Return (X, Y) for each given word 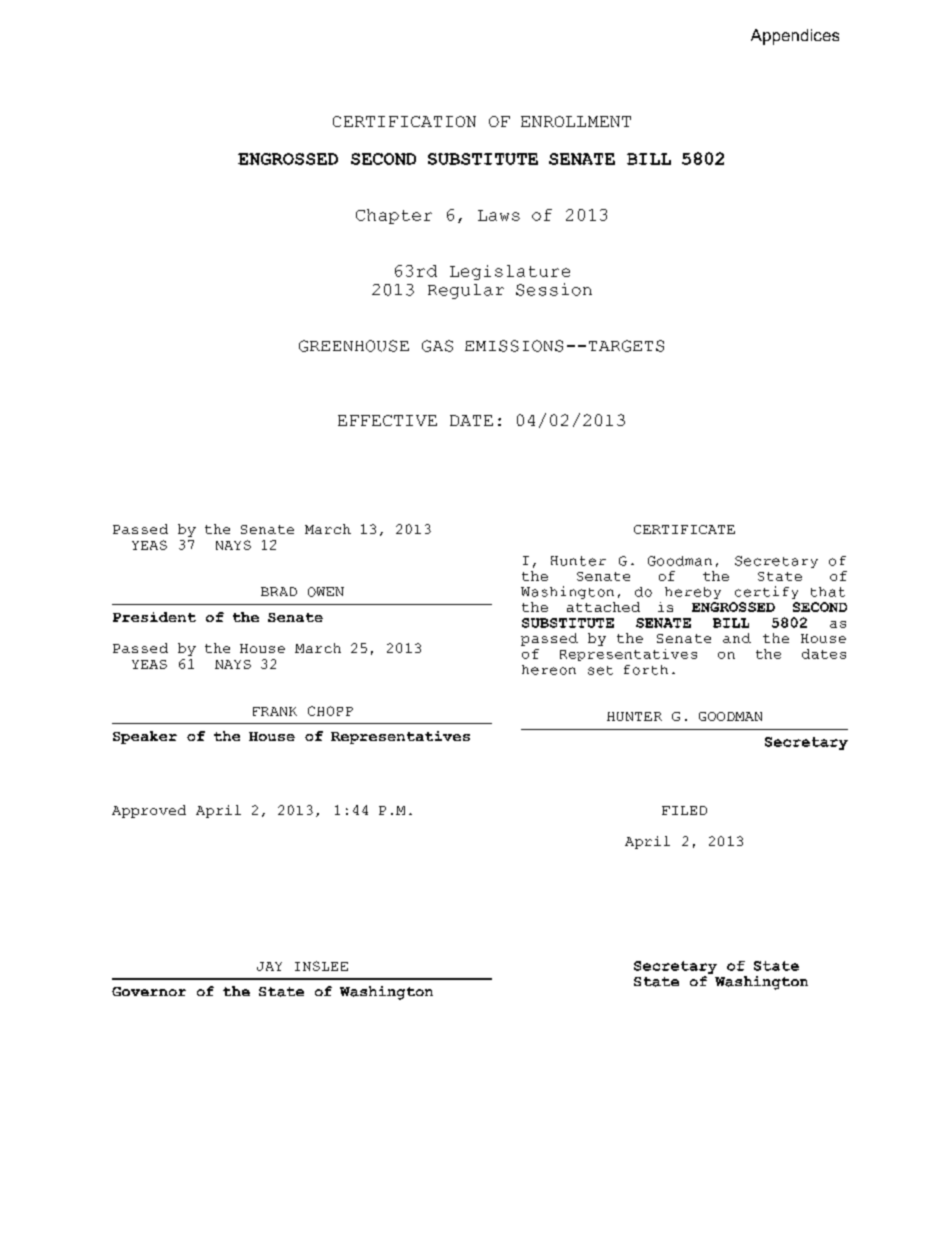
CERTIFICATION (404, 121)
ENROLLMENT (576, 121)
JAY (269, 966)
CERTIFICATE (684, 529)
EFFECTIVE (387, 420)
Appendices (795, 37)
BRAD (279, 591)
